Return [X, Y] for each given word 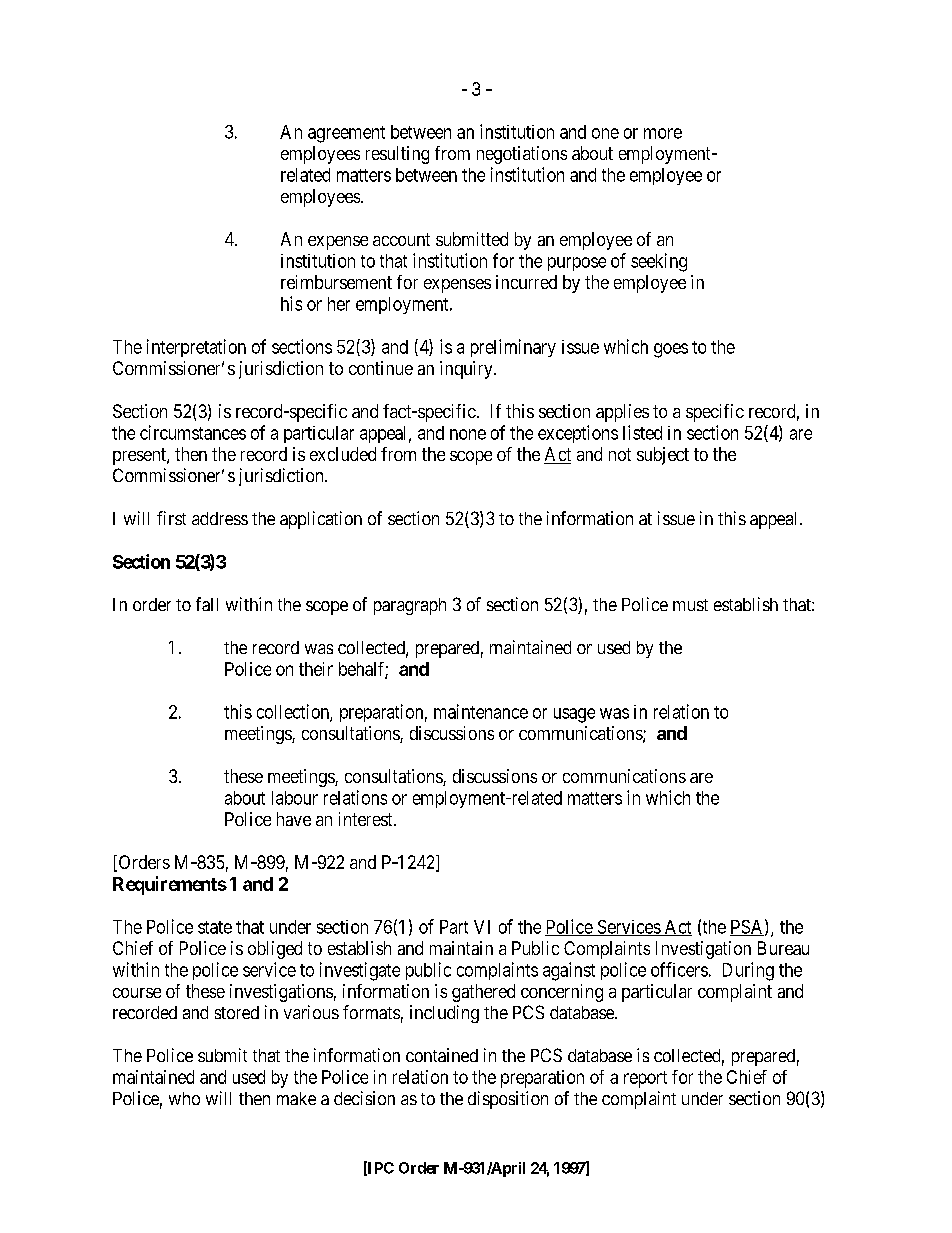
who [184, 1098]
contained [442, 1055]
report [645, 1079]
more [663, 133]
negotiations [522, 155]
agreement [346, 134]
